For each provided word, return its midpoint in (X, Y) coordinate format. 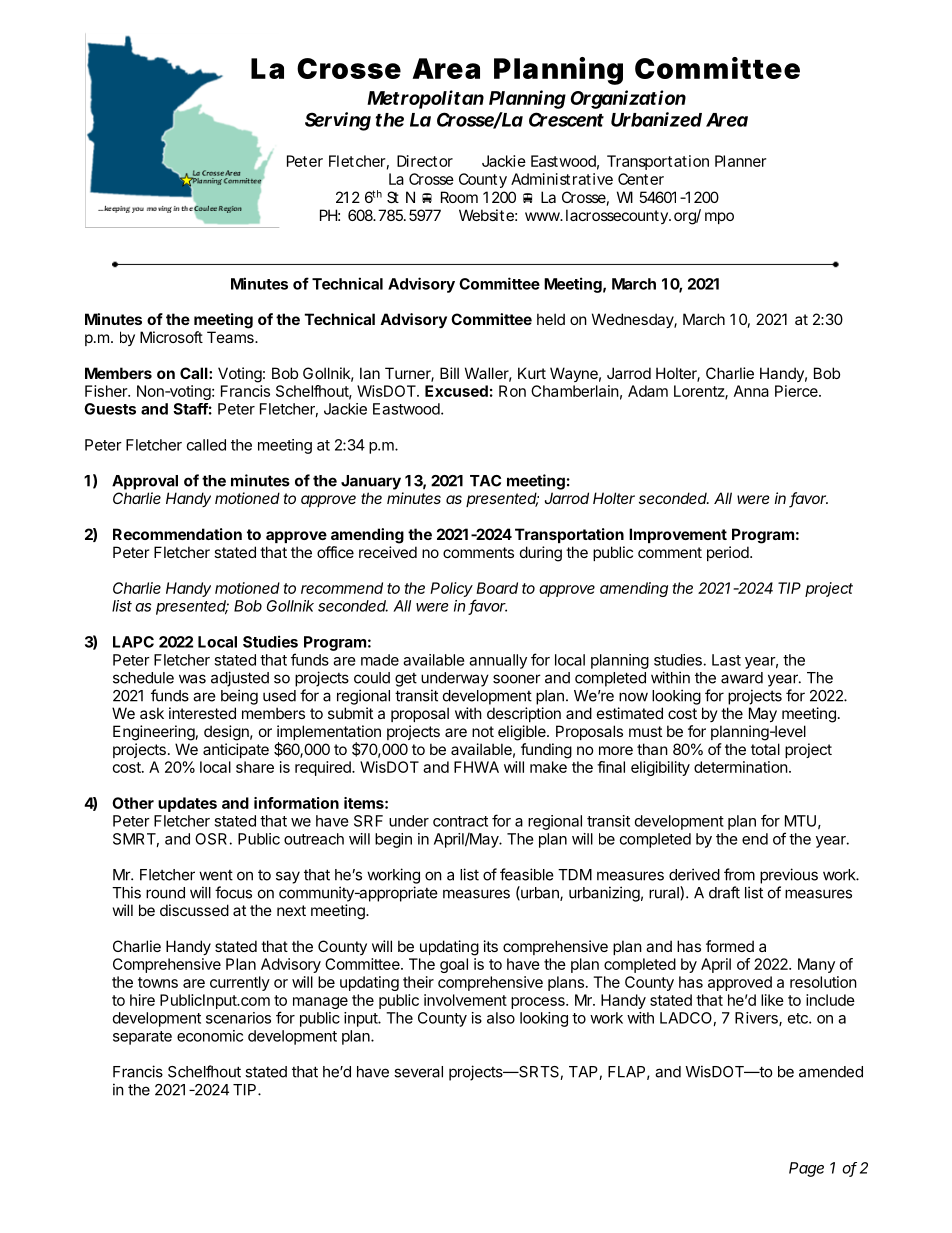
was (192, 679)
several (418, 1072)
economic (210, 1036)
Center (641, 179)
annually (498, 661)
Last (726, 660)
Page (806, 1169)
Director (425, 161)
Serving (338, 121)
